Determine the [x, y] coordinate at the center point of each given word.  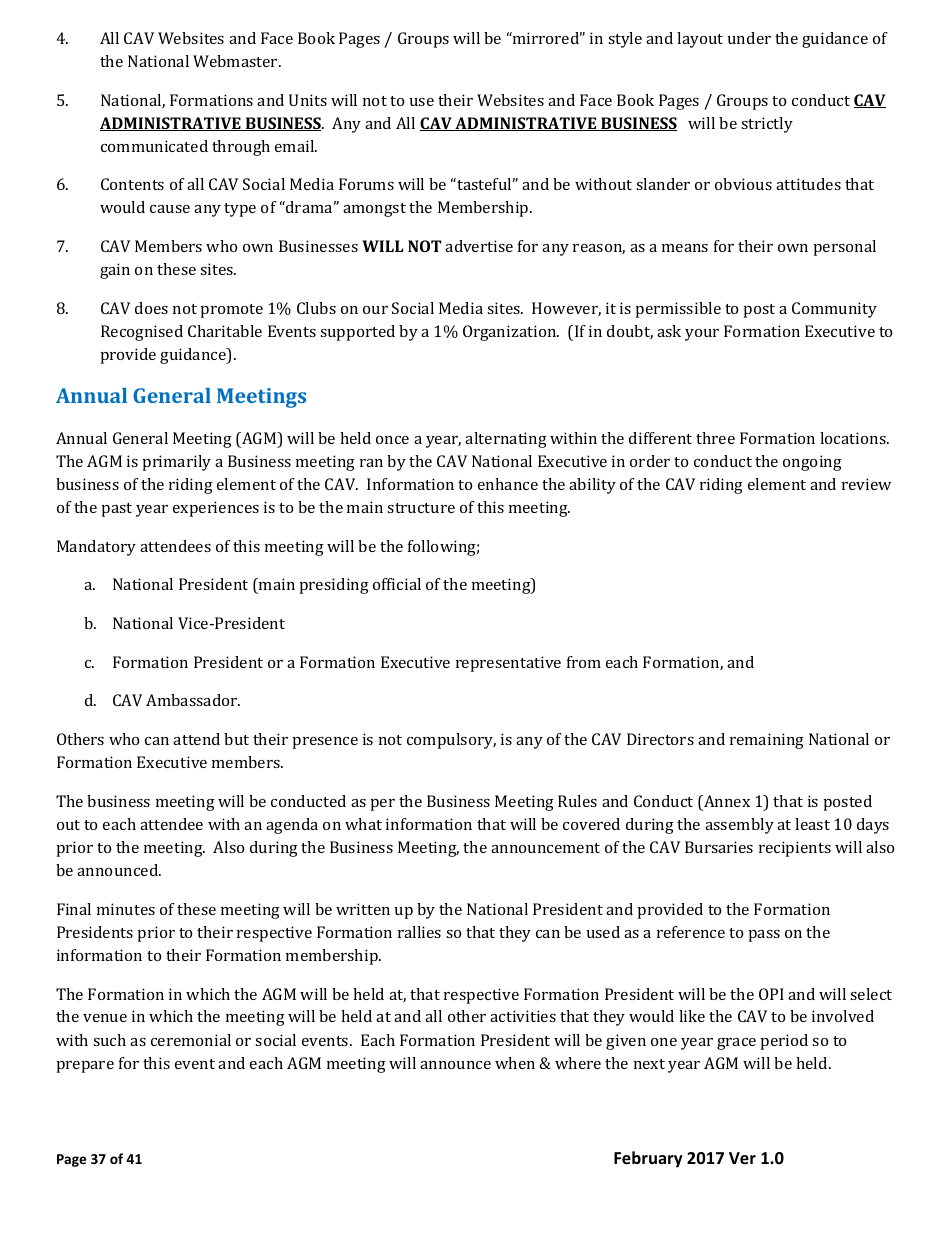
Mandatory [96, 548]
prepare [85, 1067]
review [866, 484]
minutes [126, 909]
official [397, 584]
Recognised [142, 333]
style [625, 40]
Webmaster [236, 61]
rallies [419, 932]
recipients [795, 849]
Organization [511, 333]
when [515, 1063]
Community [834, 310]
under [749, 38]
